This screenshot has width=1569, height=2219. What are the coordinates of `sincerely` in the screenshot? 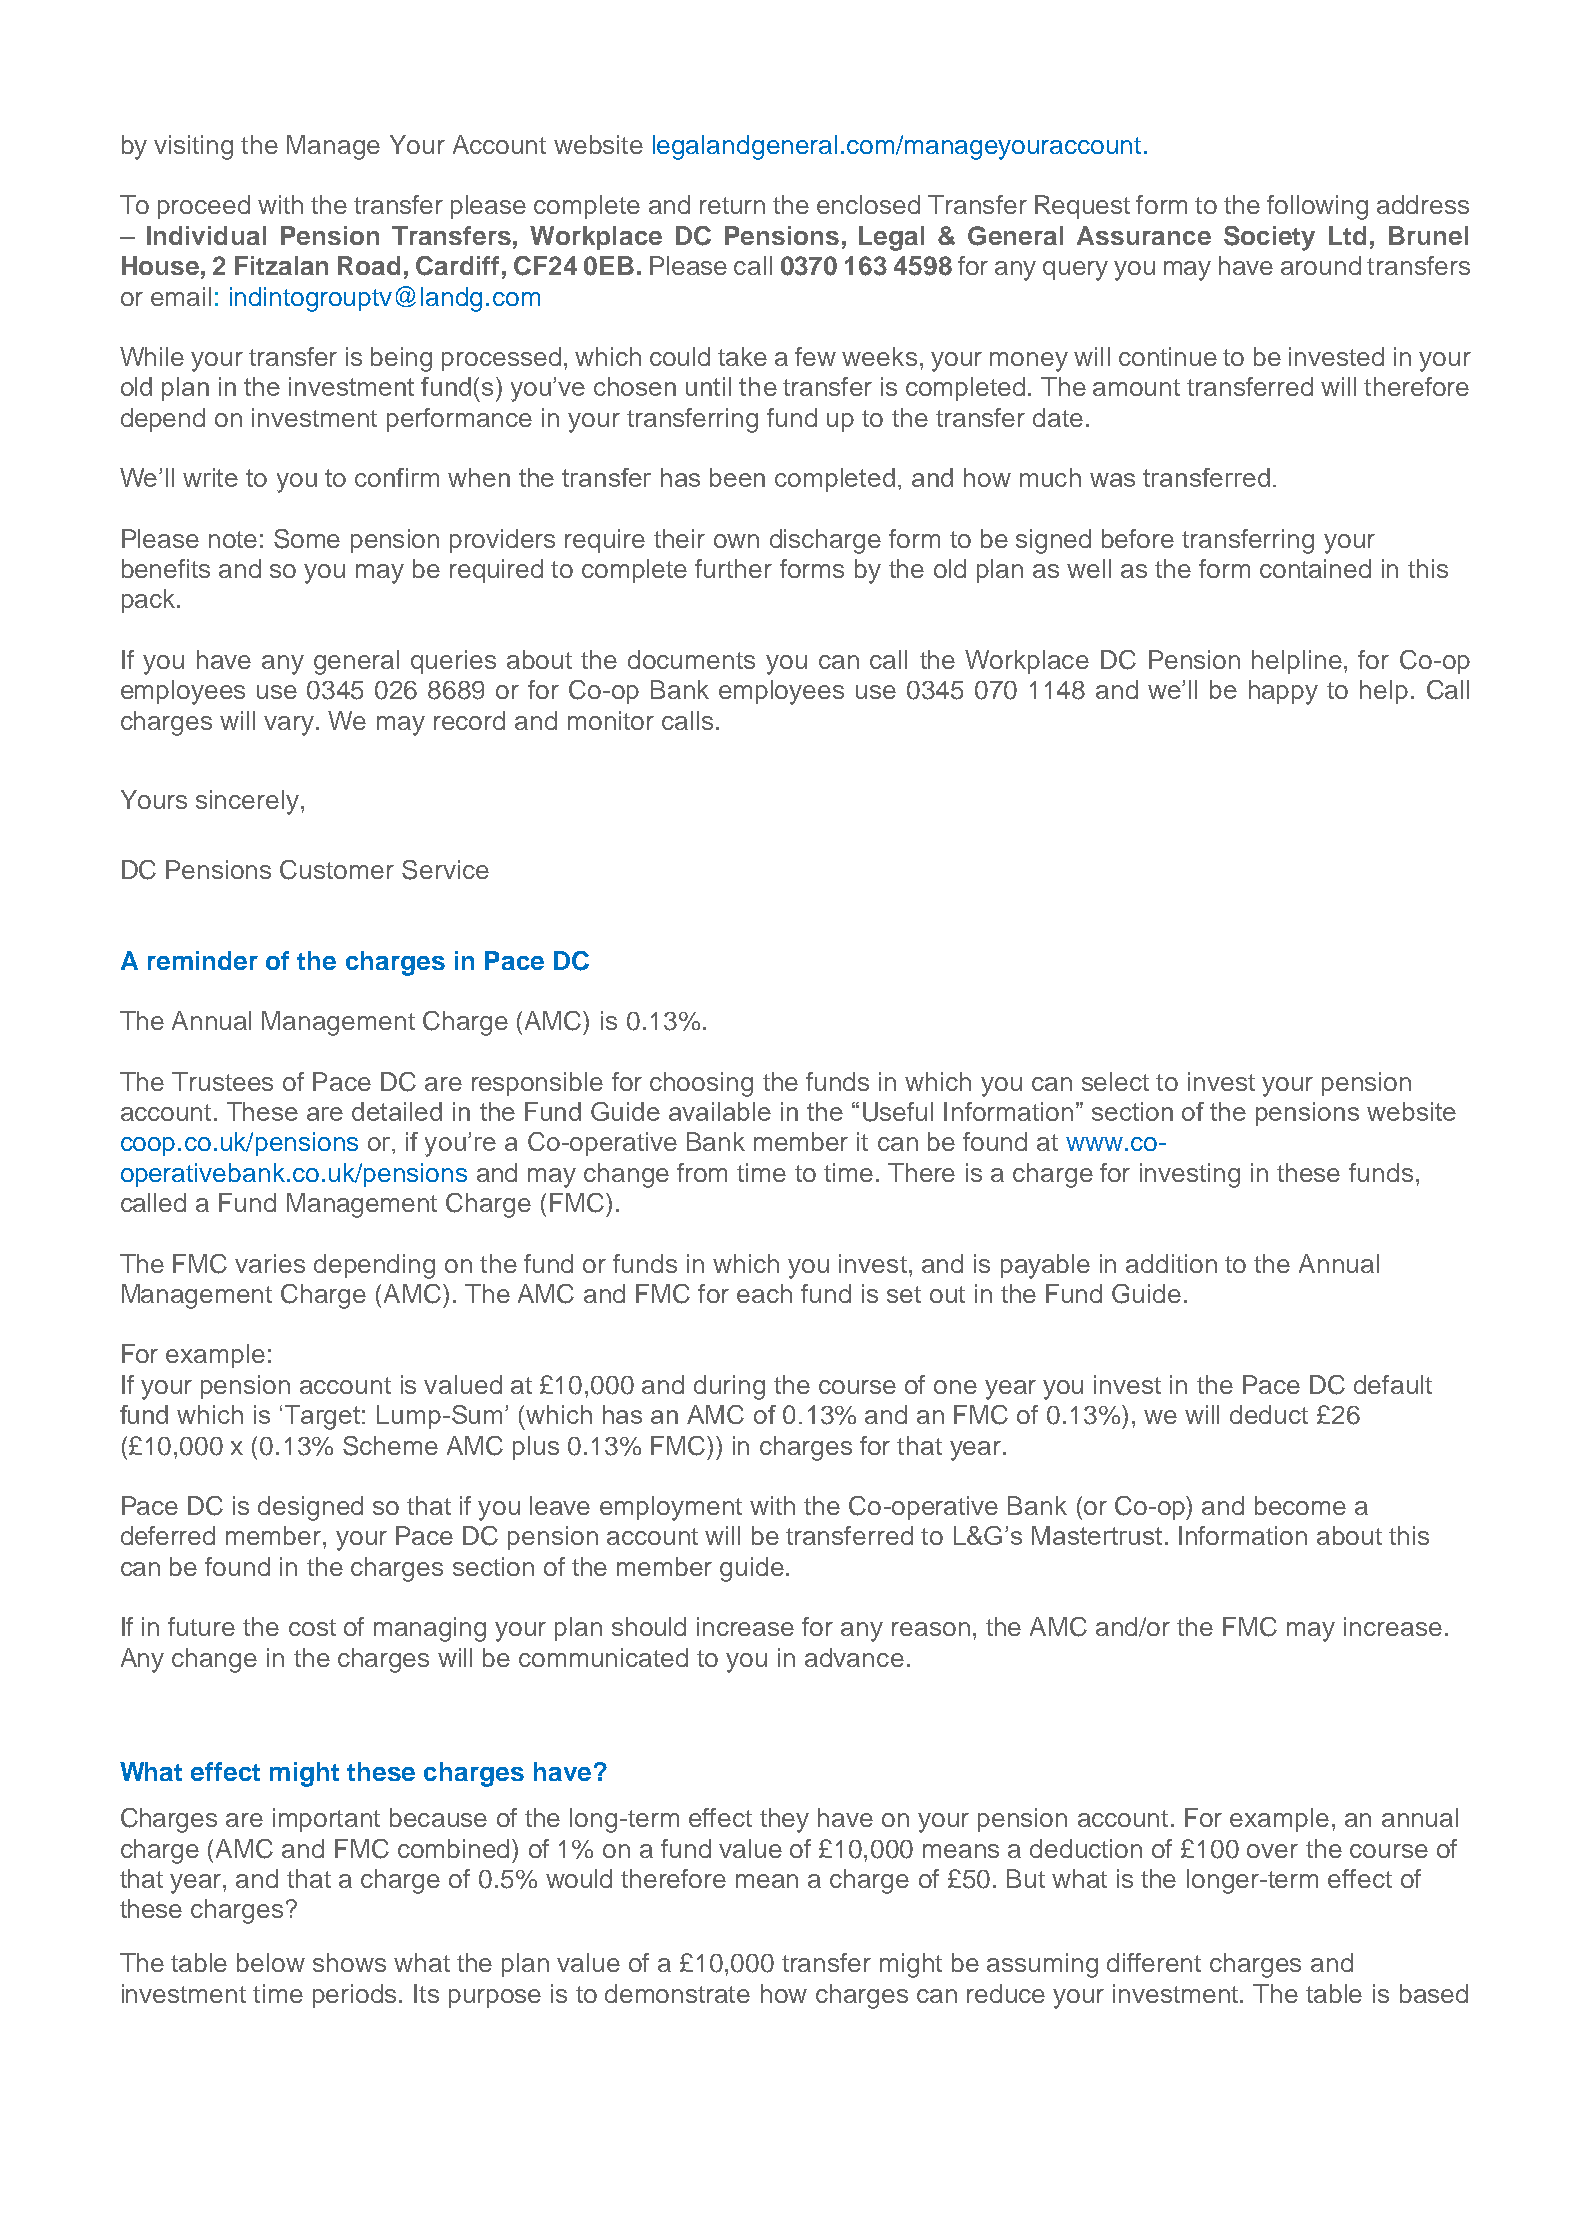 It's located at (247, 802).
